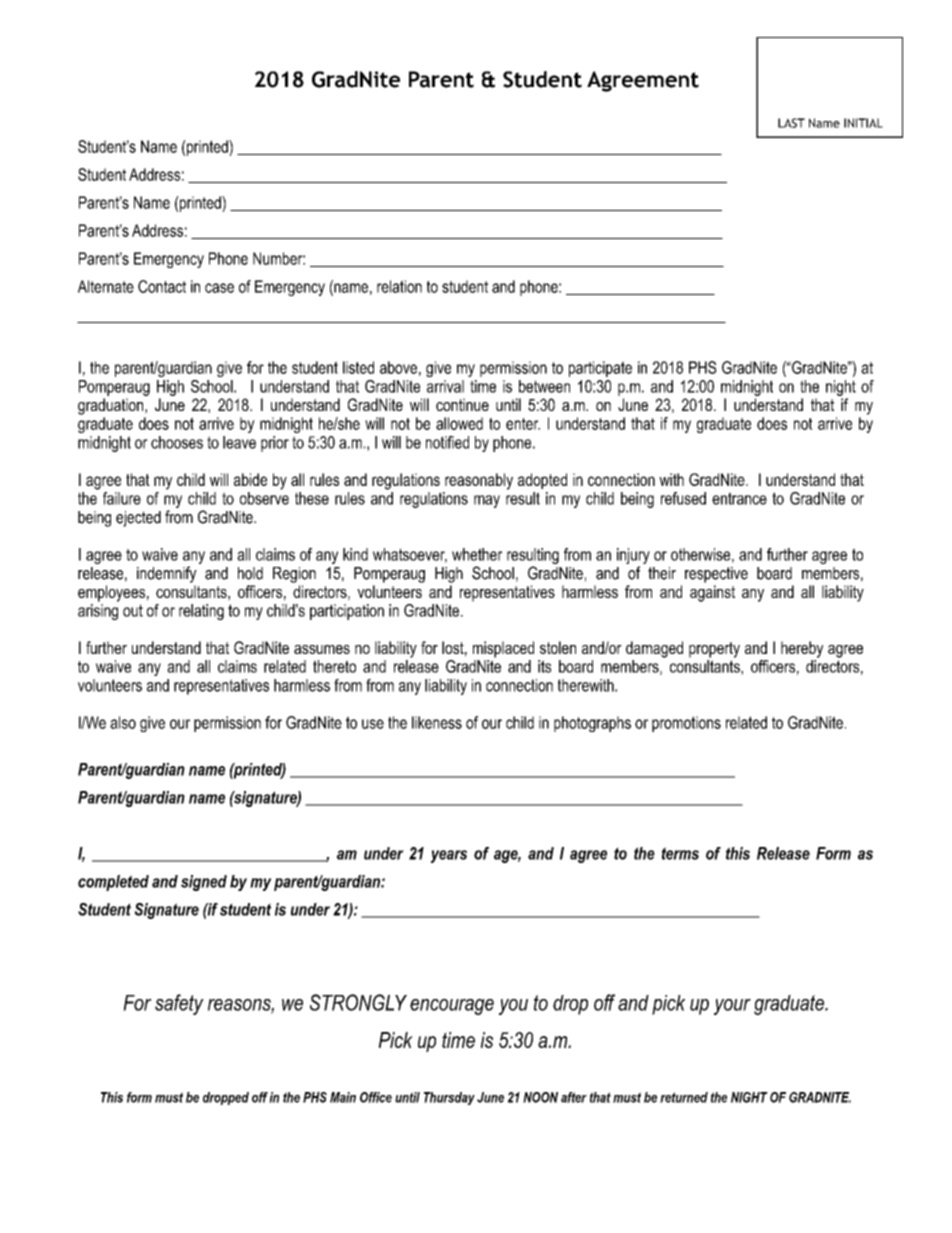 The width and height of the screenshot is (952, 1233). I want to click on terms, so click(680, 853).
